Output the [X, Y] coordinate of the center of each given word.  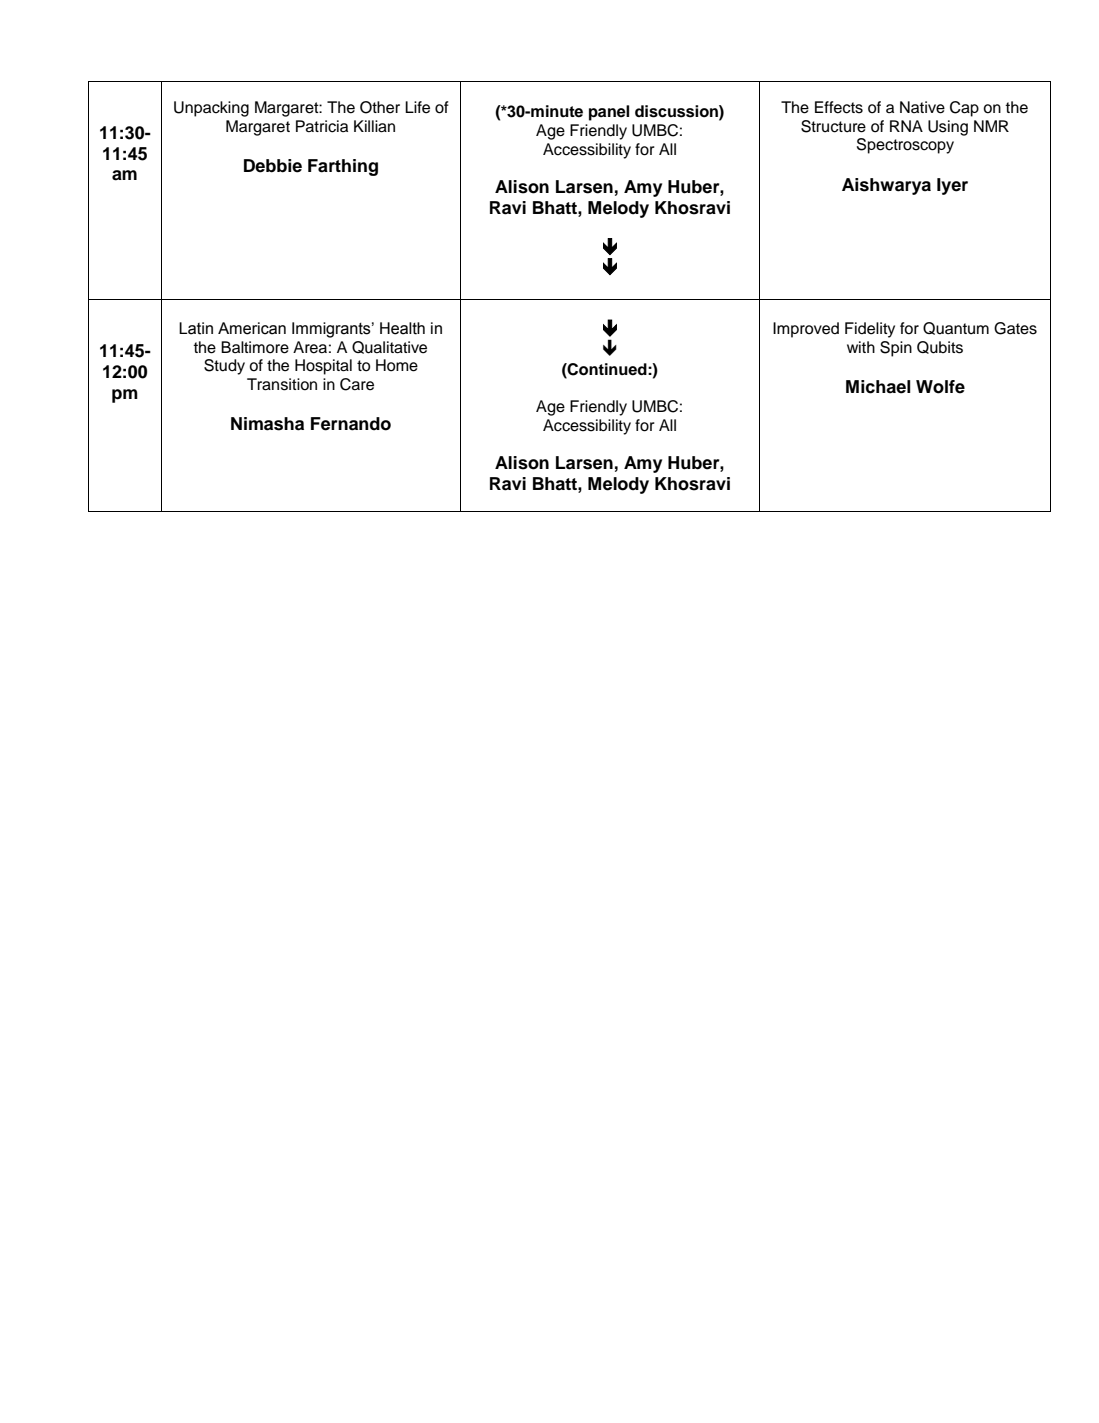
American [252, 328]
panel [609, 113]
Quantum [956, 328]
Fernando [351, 424]
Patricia [322, 126]
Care [357, 384]
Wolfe [940, 387]
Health [402, 328]
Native [922, 107]
